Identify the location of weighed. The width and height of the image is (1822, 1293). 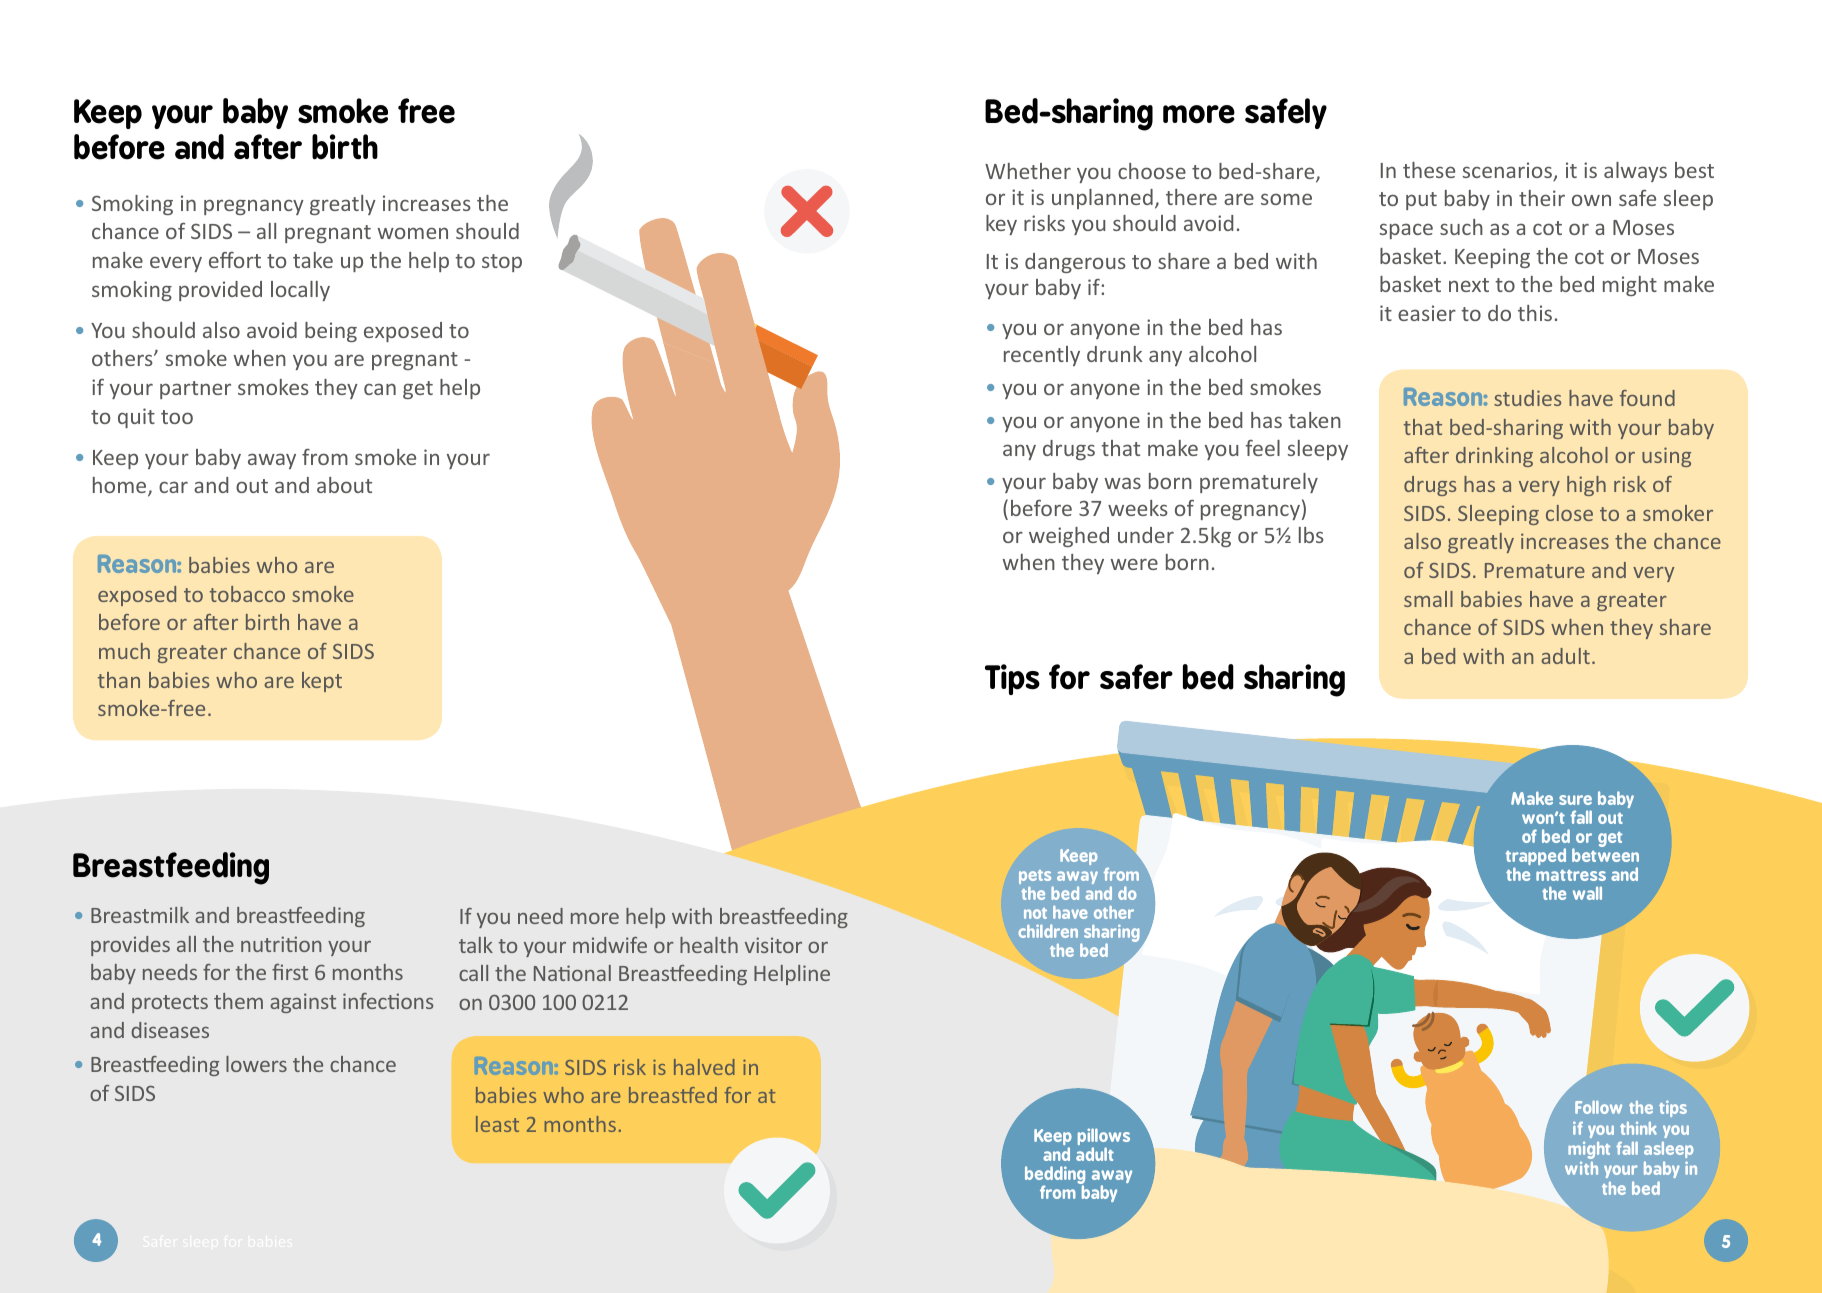
(1069, 537).
